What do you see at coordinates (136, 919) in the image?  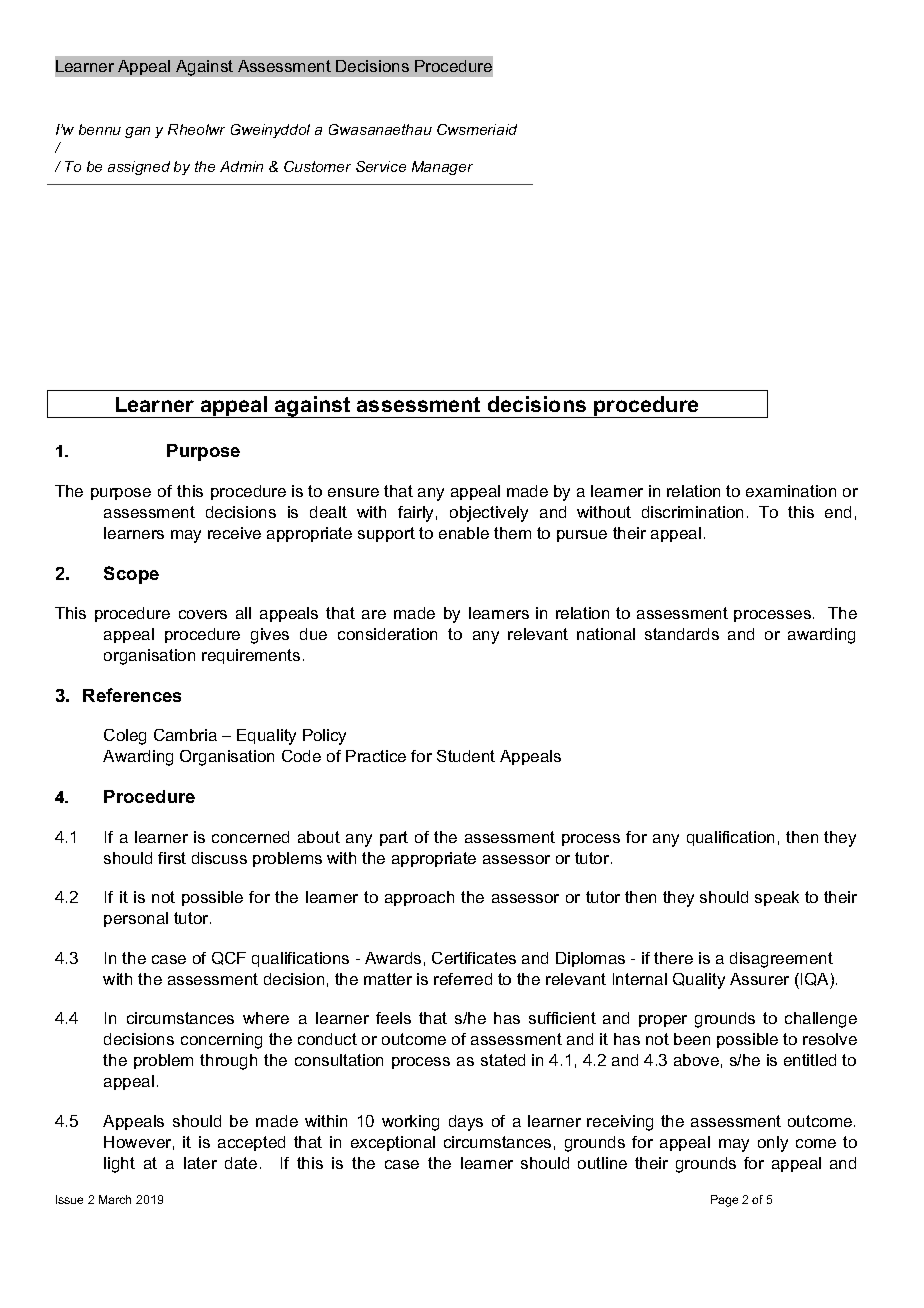 I see `personal` at bounding box center [136, 919].
